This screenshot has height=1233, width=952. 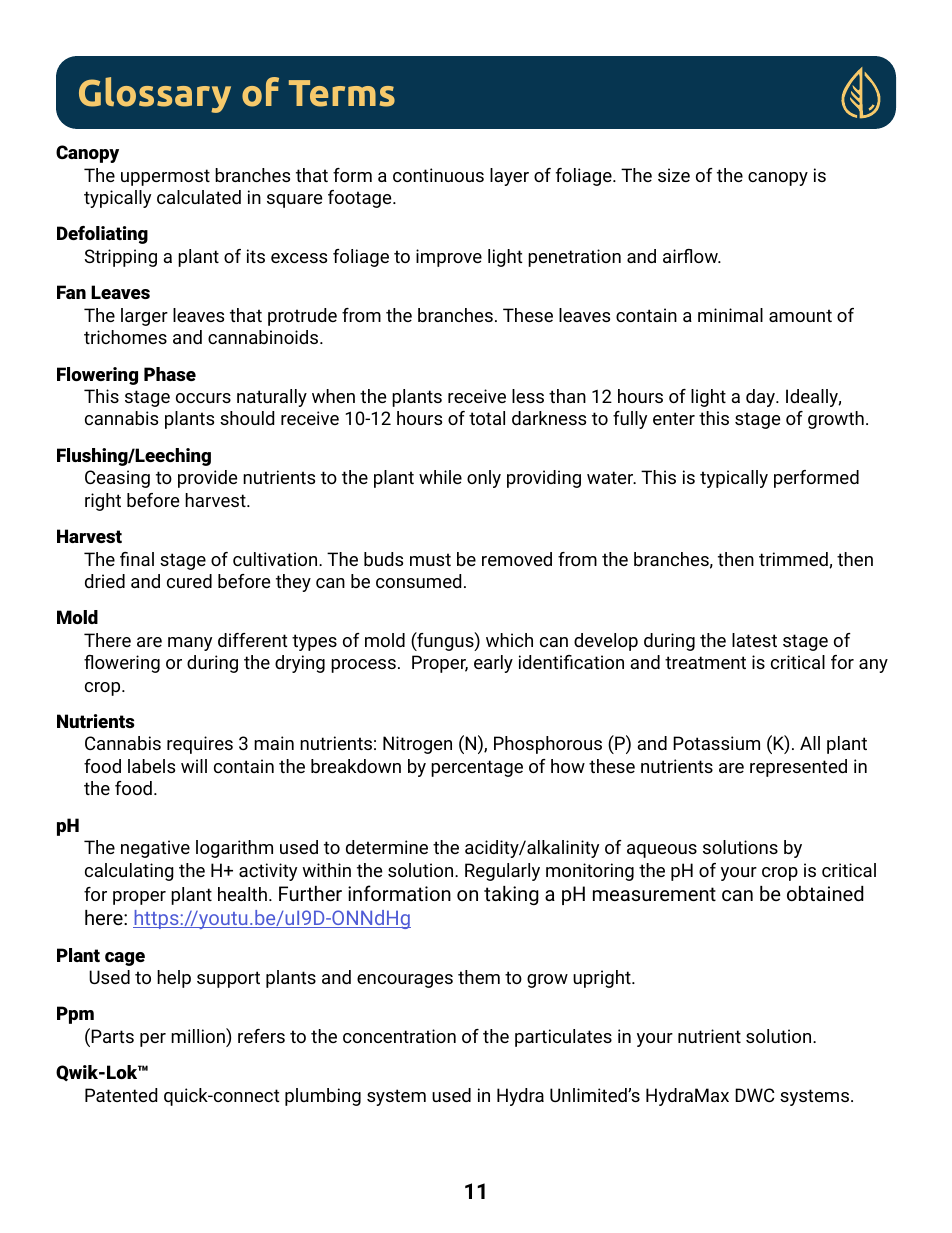 I want to click on DWC, so click(x=755, y=1095).
